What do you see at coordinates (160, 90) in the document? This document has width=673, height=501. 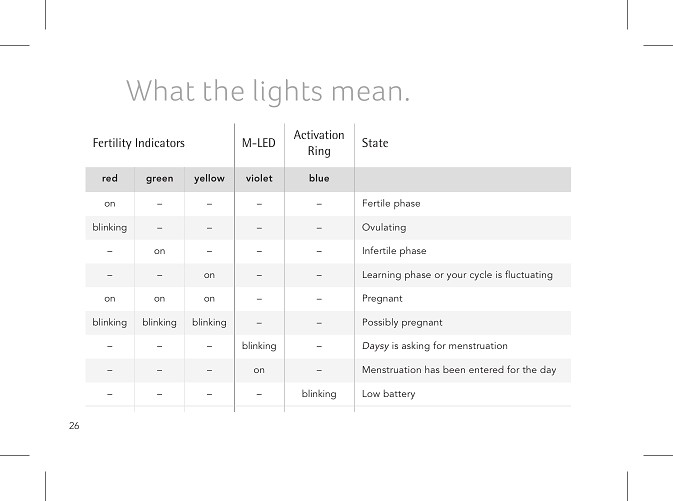 I see `What` at bounding box center [160, 90].
